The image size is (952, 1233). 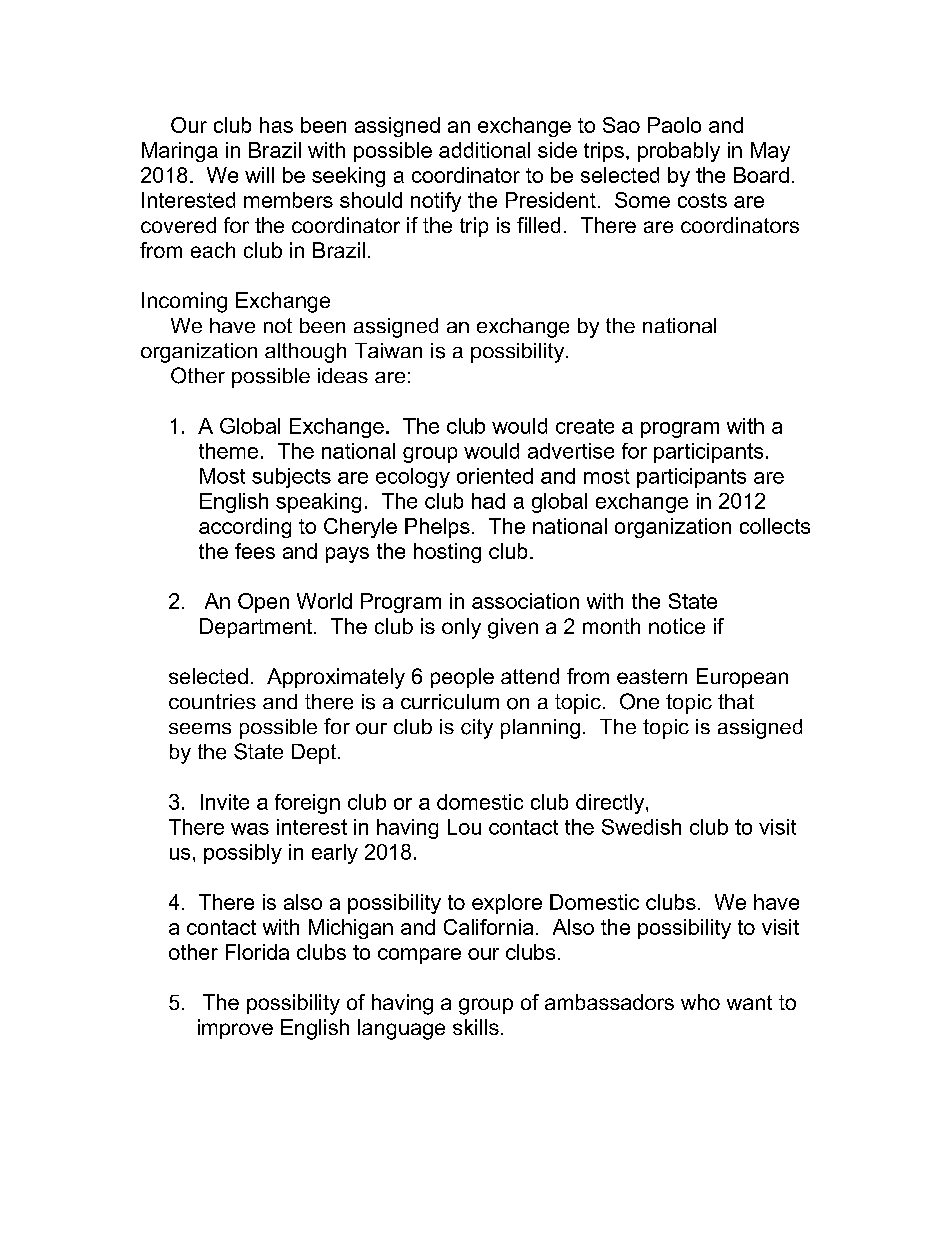 What do you see at coordinates (447, 553) in the document?
I see `hosting` at bounding box center [447, 553].
